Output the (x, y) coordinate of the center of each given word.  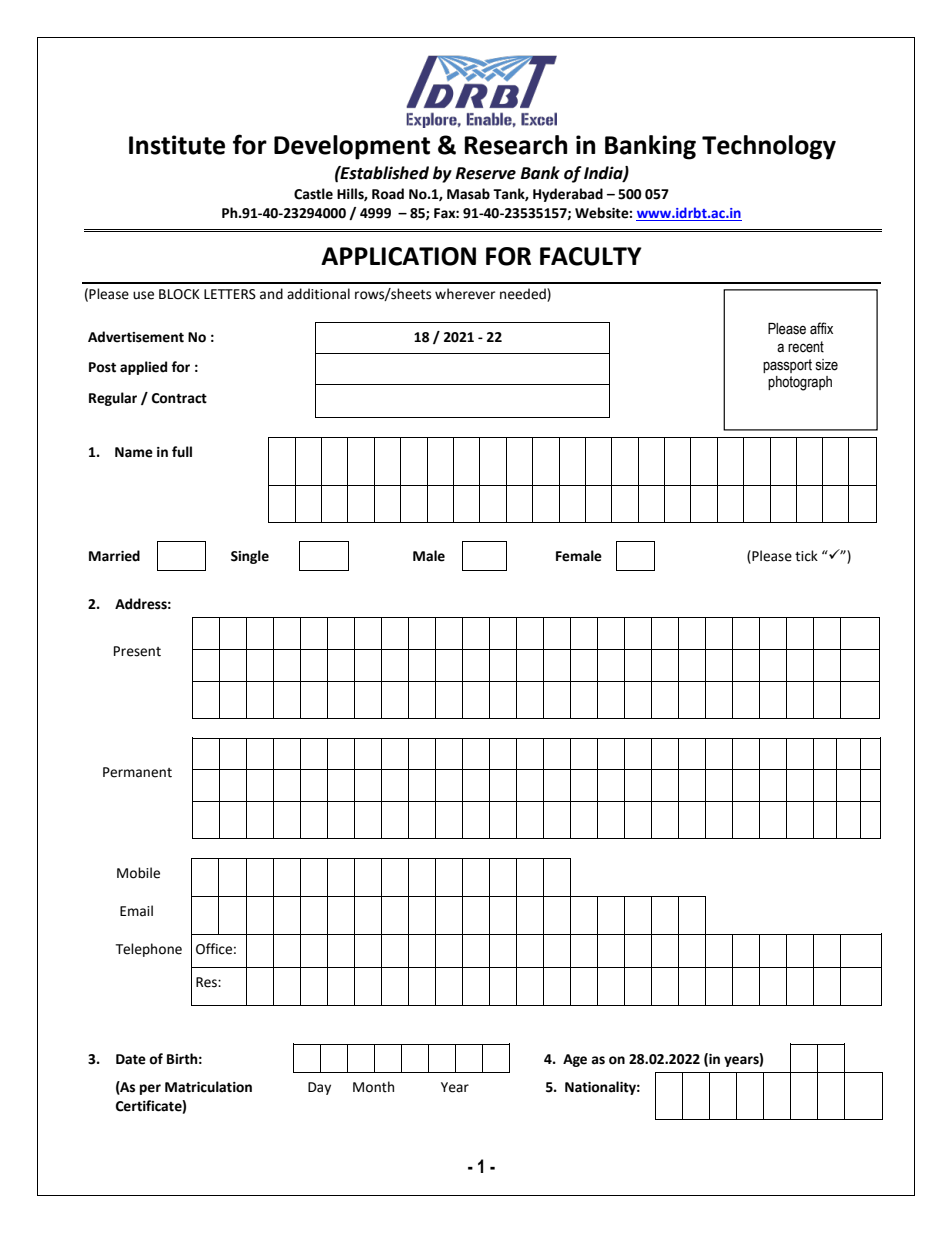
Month (373, 1087)
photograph (800, 383)
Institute (177, 145)
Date (131, 1059)
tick (806, 556)
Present (137, 651)
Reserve (485, 173)
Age (575, 1060)
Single (250, 557)
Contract (179, 398)
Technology (769, 147)
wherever (465, 294)
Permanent (137, 772)
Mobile (138, 873)
